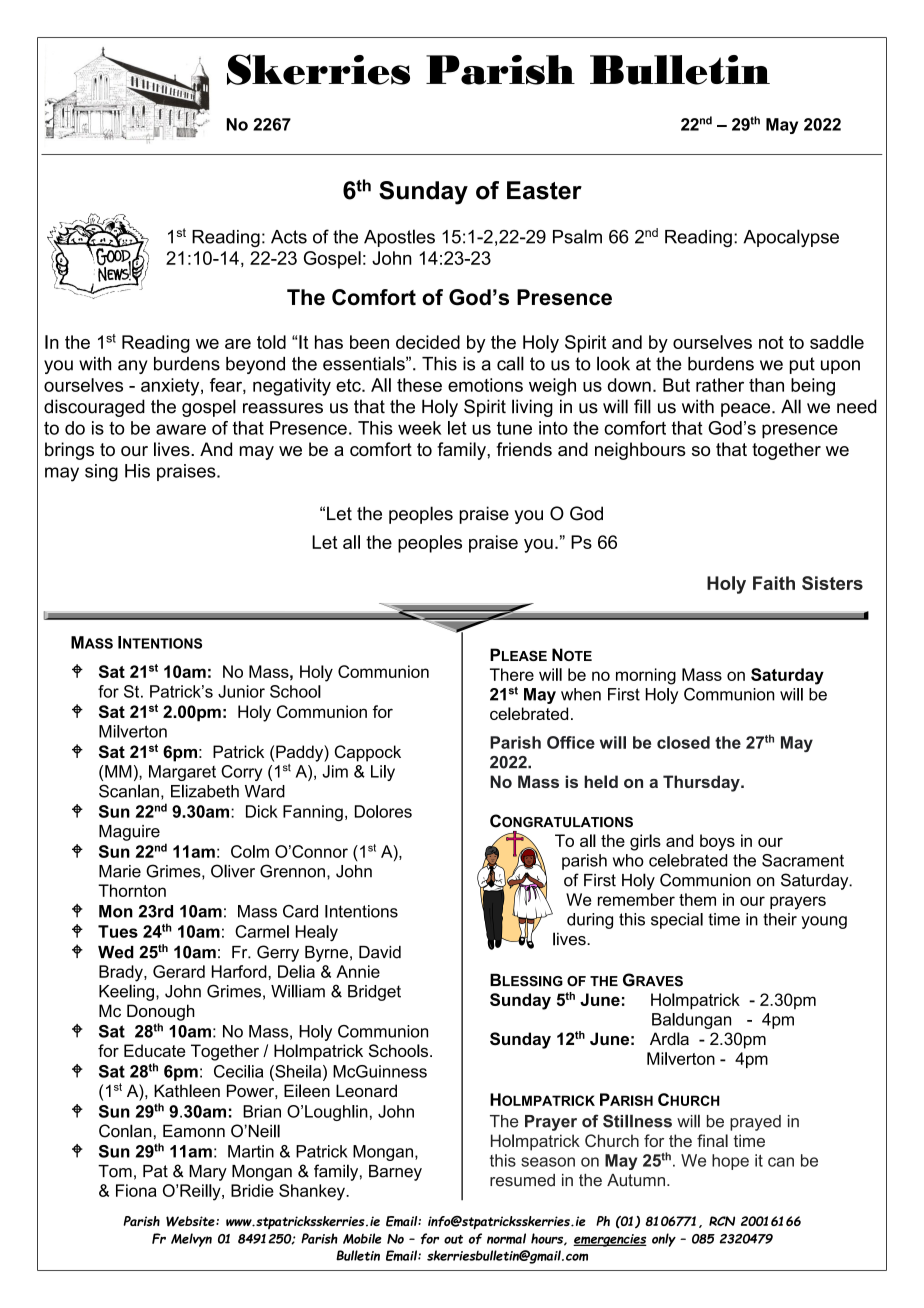  What do you see at coordinates (791, 238) in the image?
I see `Apocalypse` at bounding box center [791, 238].
